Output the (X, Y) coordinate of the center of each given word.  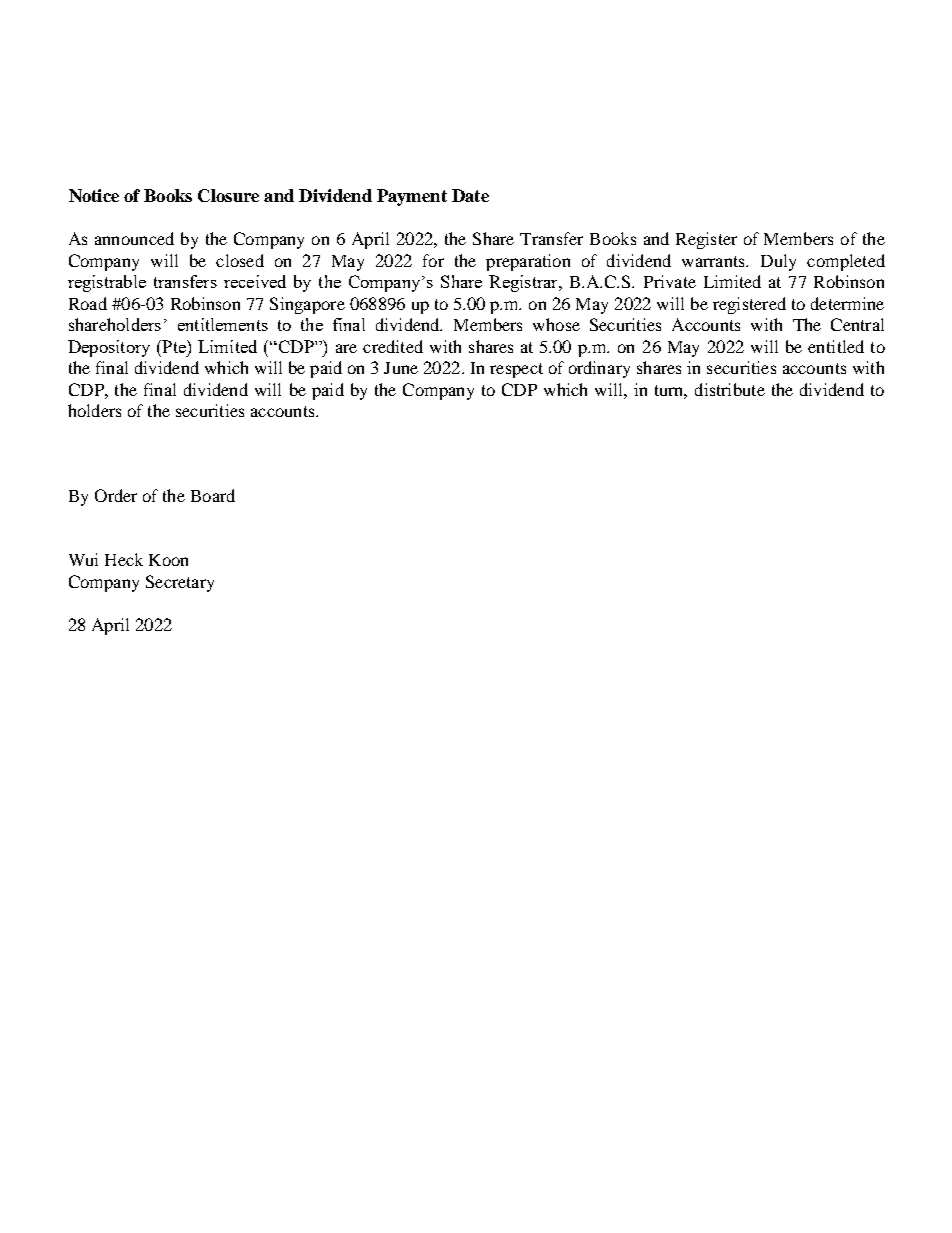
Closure (228, 195)
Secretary (180, 583)
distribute (730, 389)
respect (516, 370)
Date (470, 195)
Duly (778, 262)
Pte (174, 346)
